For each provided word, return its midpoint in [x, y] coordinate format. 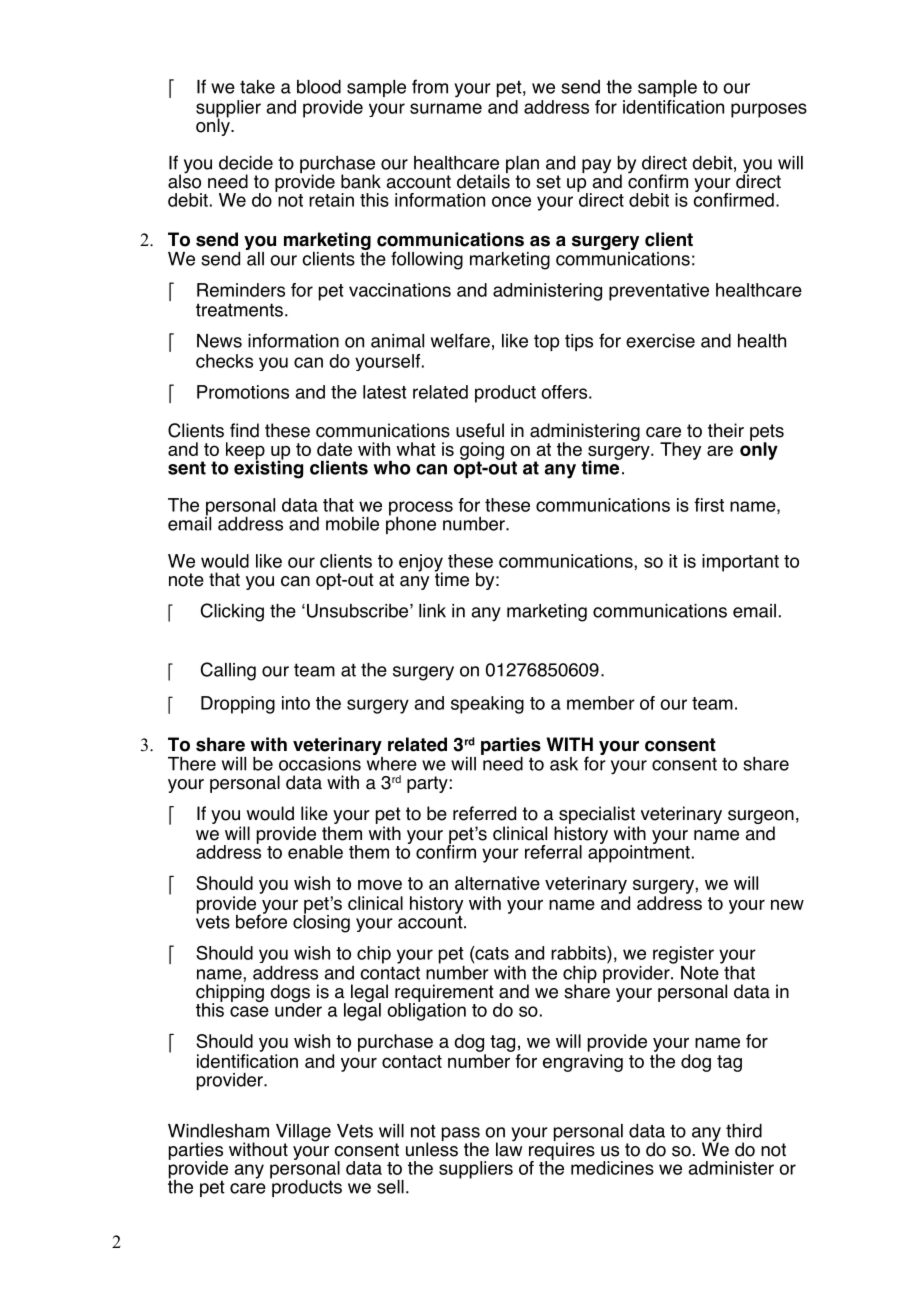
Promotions [243, 392]
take [257, 87]
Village [303, 1134]
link [432, 611]
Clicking [232, 612]
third [744, 1131]
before [261, 920]
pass [461, 1135]
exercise [660, 341]
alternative [497, 883]
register [683, 955]
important [740, 563]
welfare [460, 340]
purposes [769, 110]
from [430, 86]
